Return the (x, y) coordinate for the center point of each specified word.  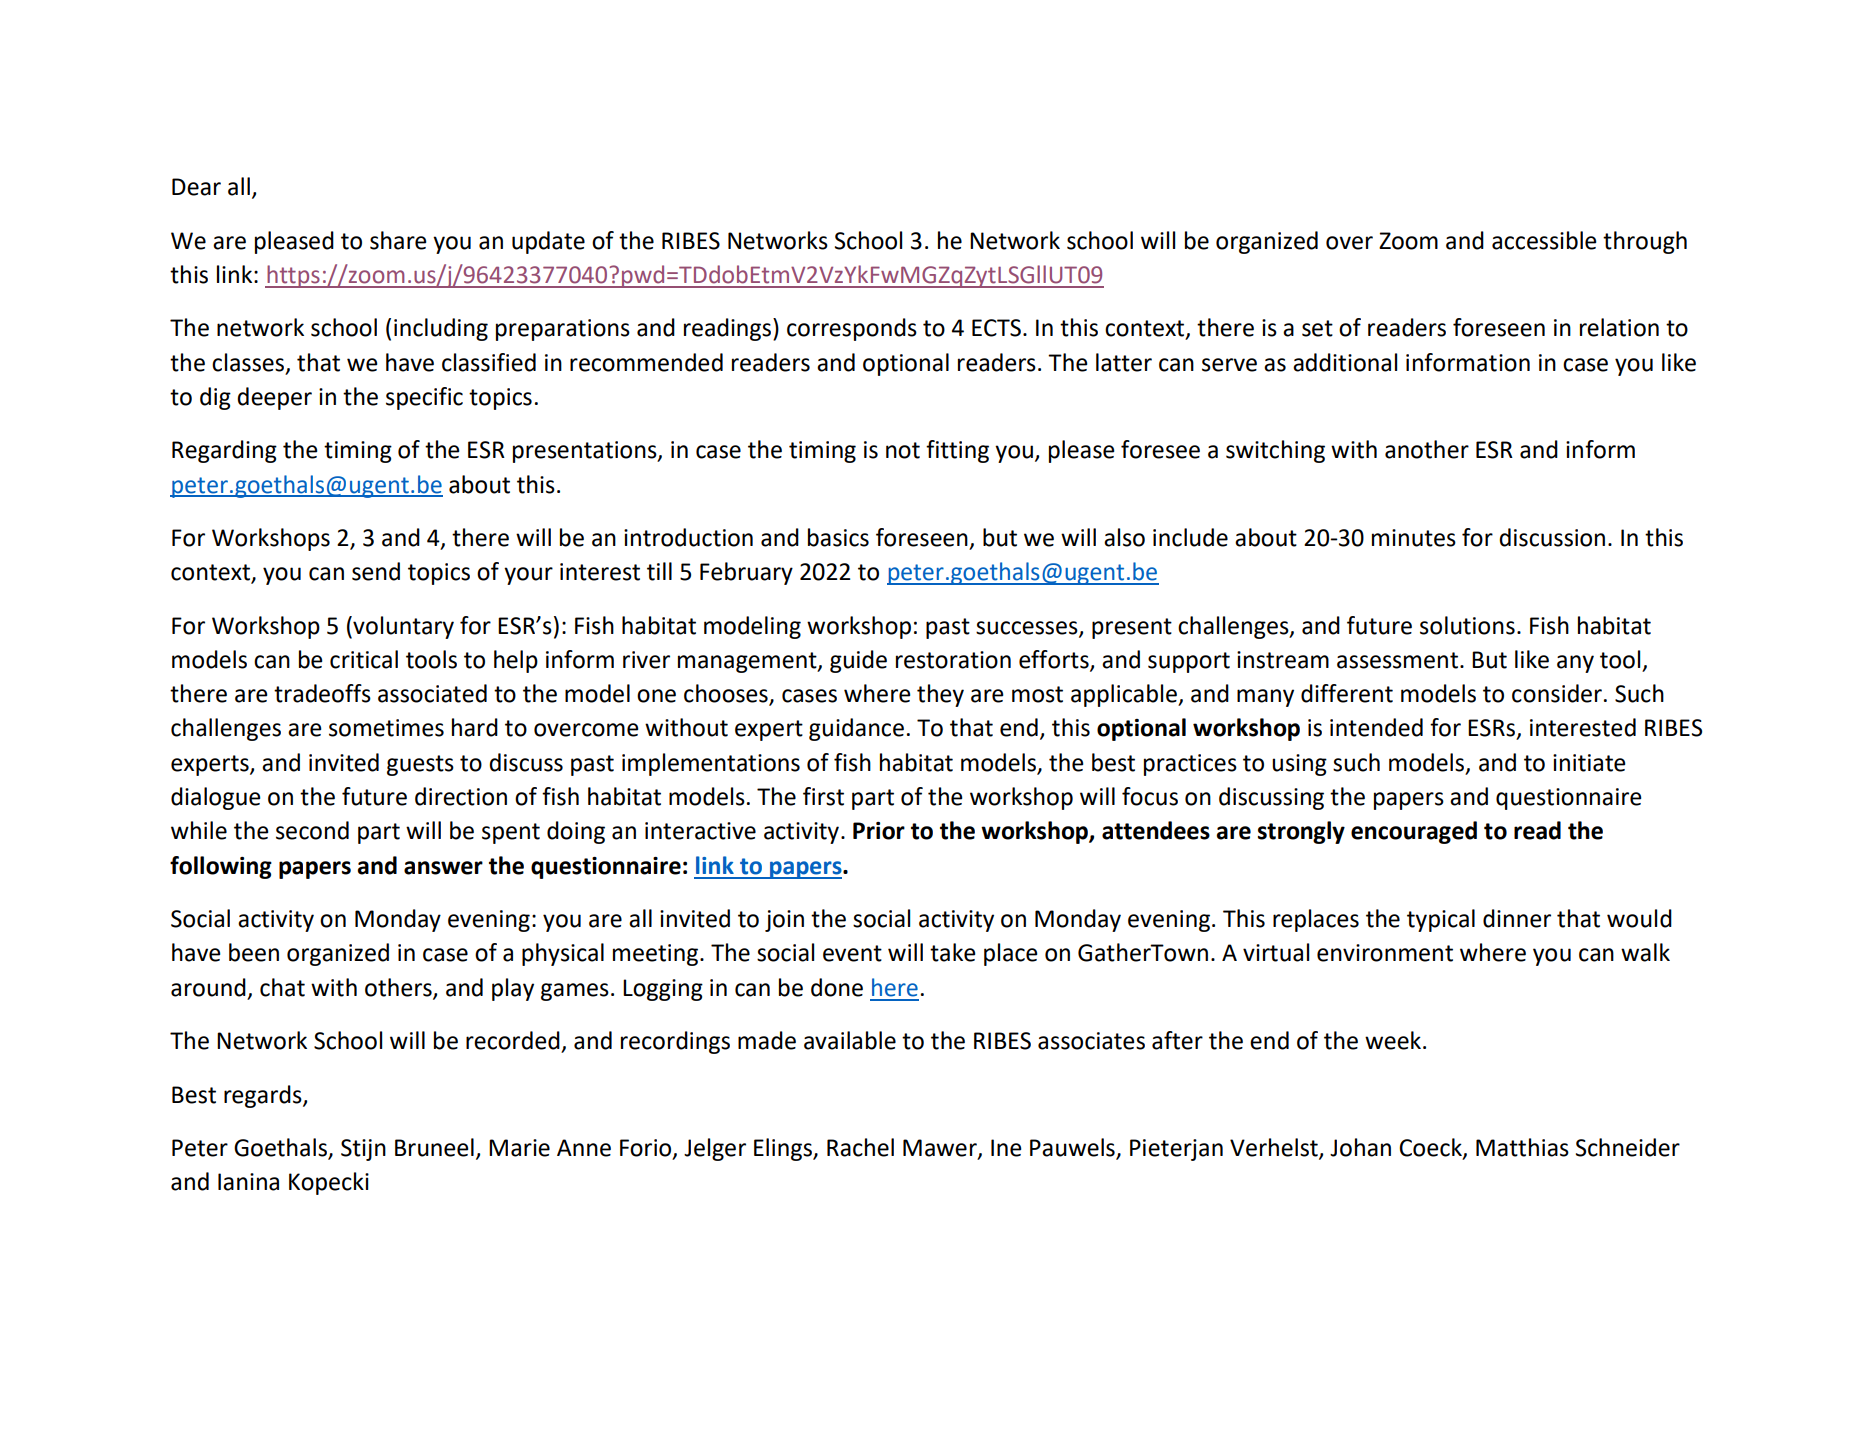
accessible (1544, 240)
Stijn (363, 1150)
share (398, 240)
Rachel (860, 1147)
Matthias (1522, 1147)
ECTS (996, 328)
